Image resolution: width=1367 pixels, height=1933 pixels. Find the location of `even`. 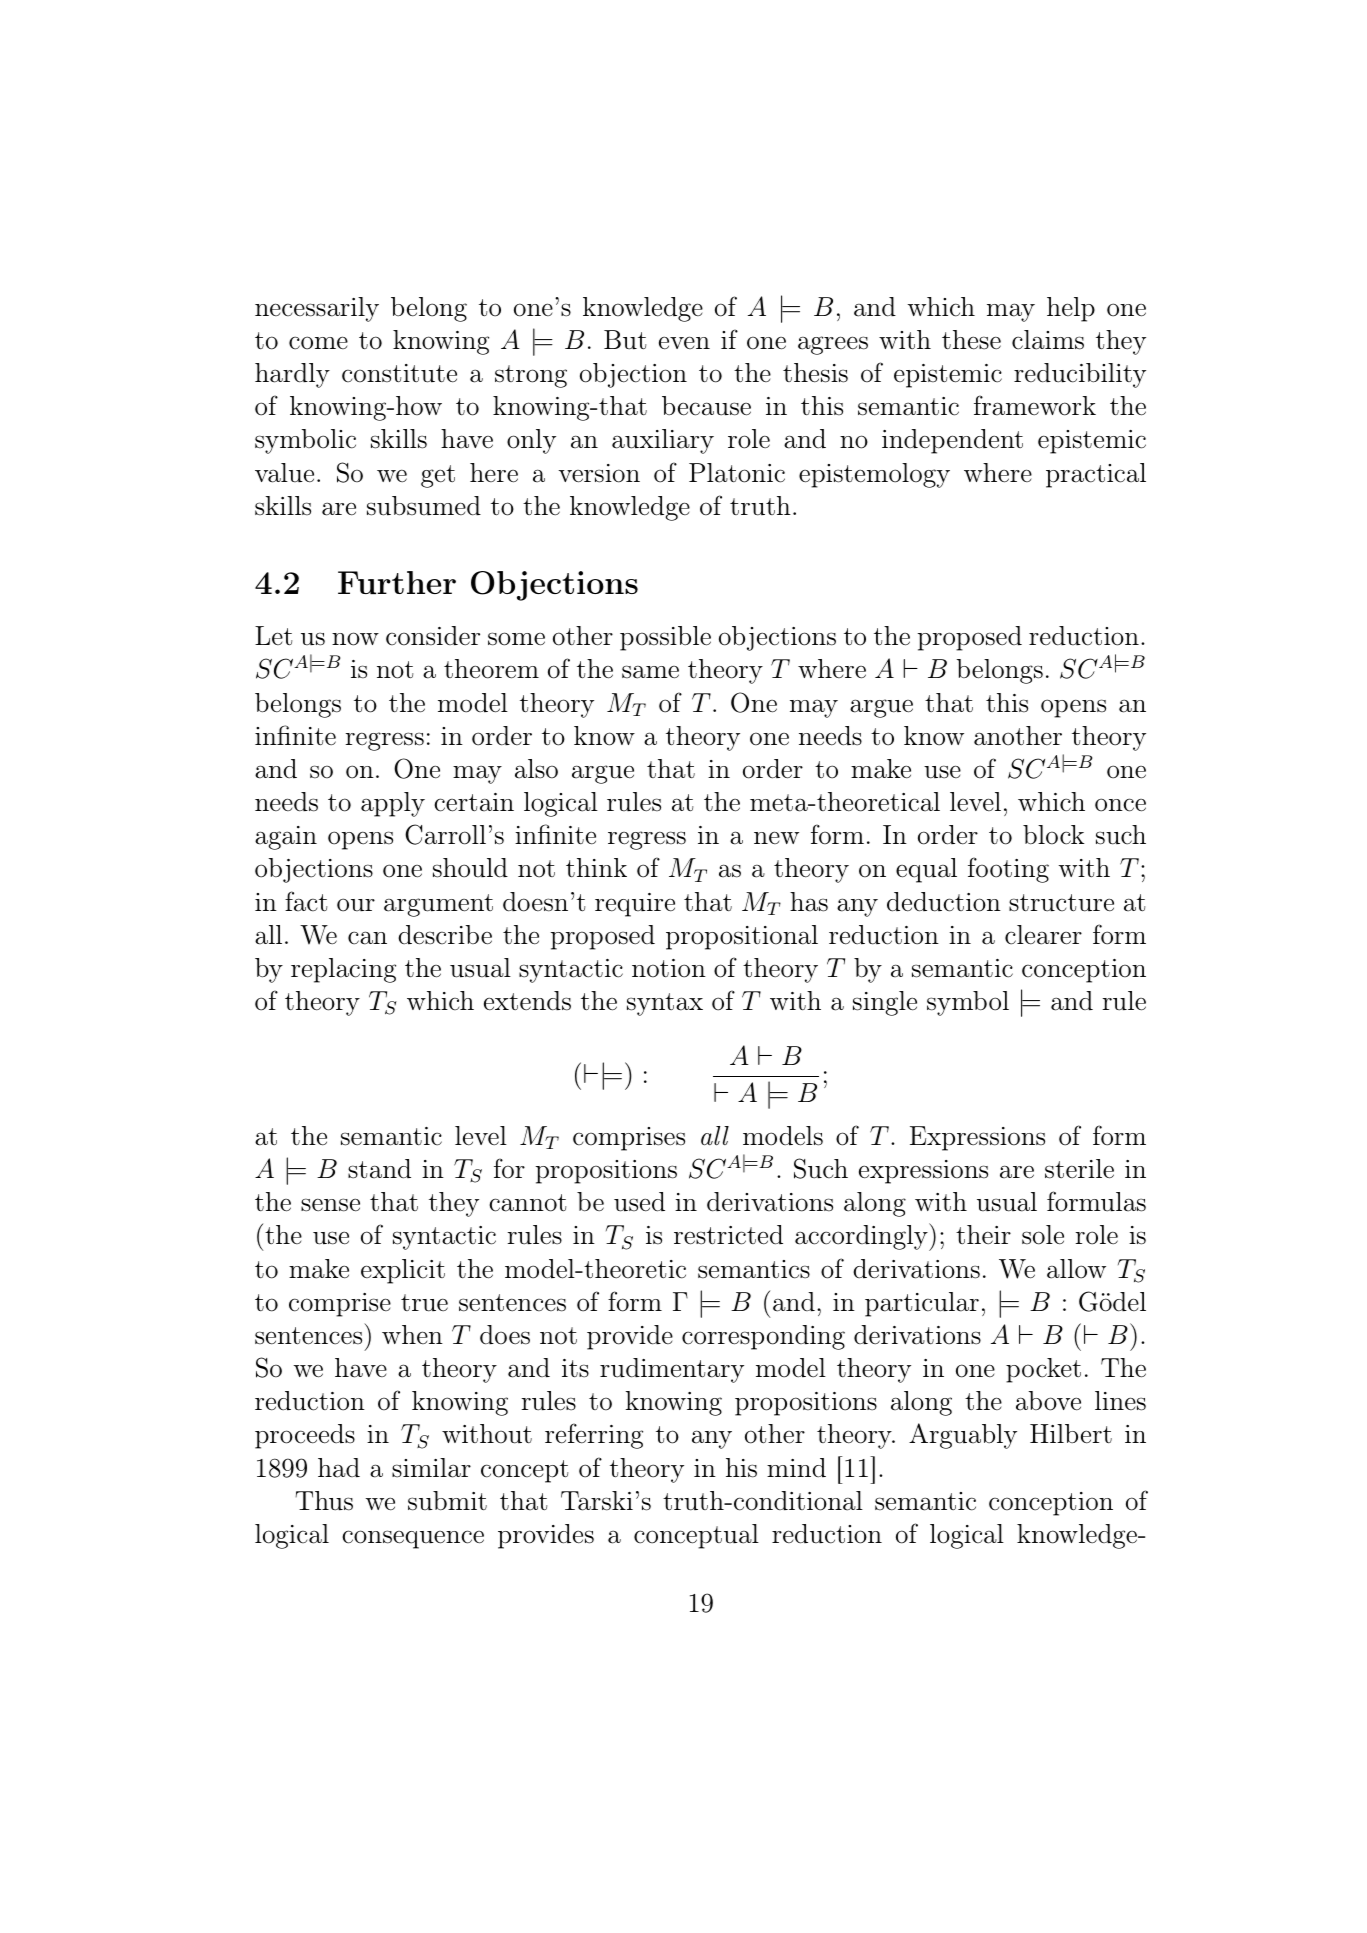

even is located at coordinates (684, 343).
